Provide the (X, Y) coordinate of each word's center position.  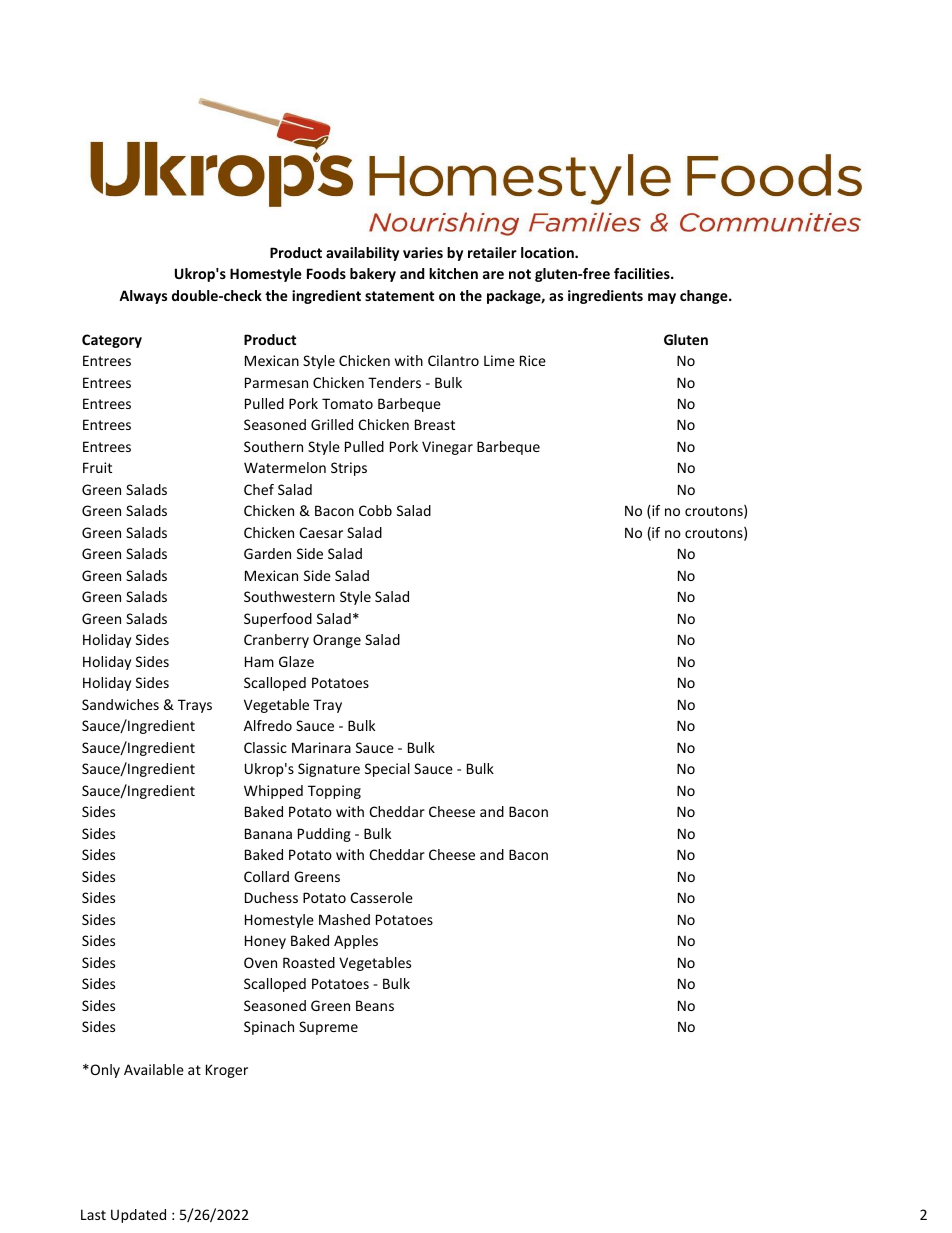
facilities (643, 273)
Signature (329, 770)
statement (399, 296)
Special (387, 770)
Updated (138, 1216)
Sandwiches (120, 704)
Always (143, 297)
